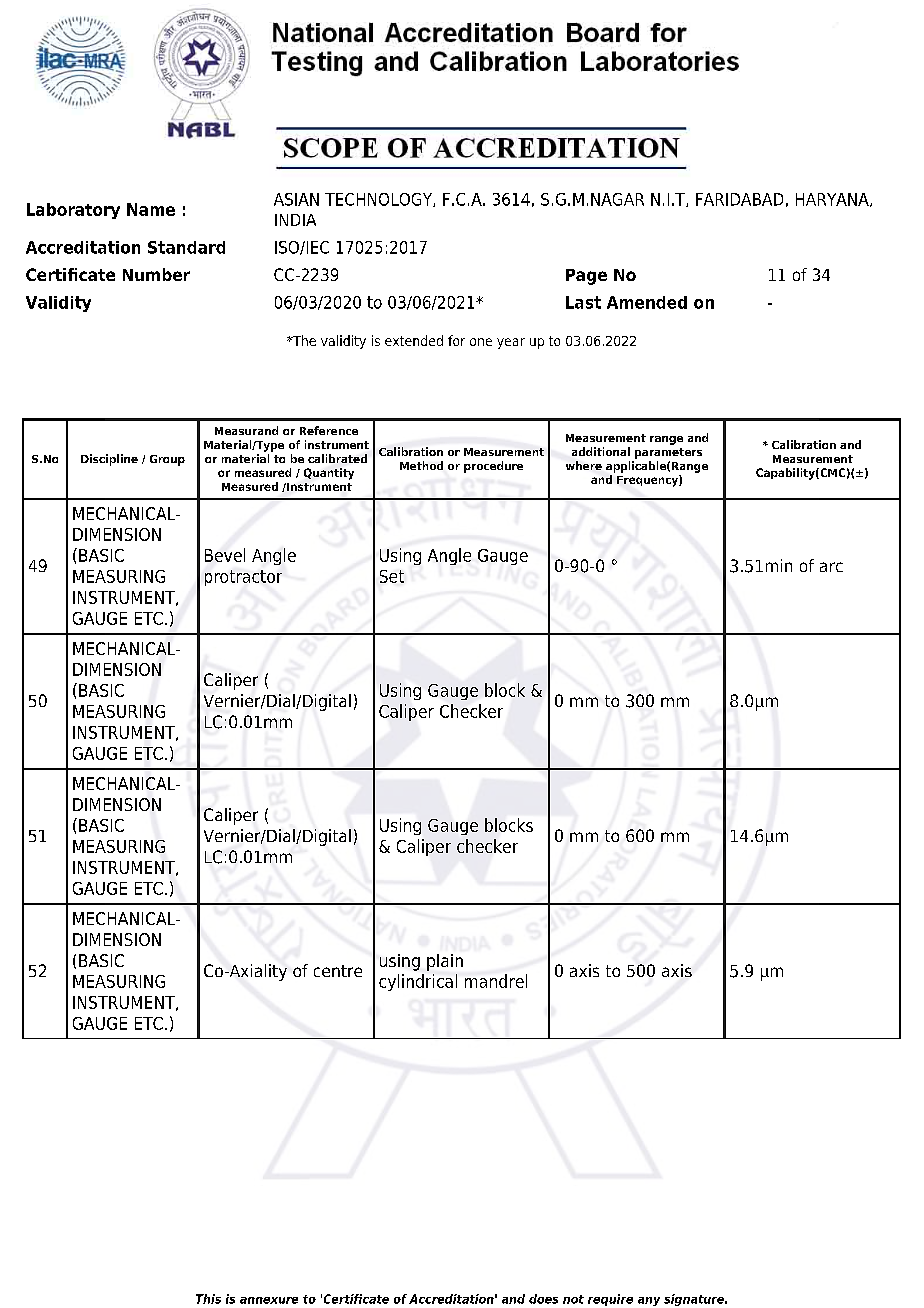 This screenshot has height=1308, width=924. What do you see at coordinates (649, 1301) in the screenshot?
I see `any` at bounding box center [649, 1301].
